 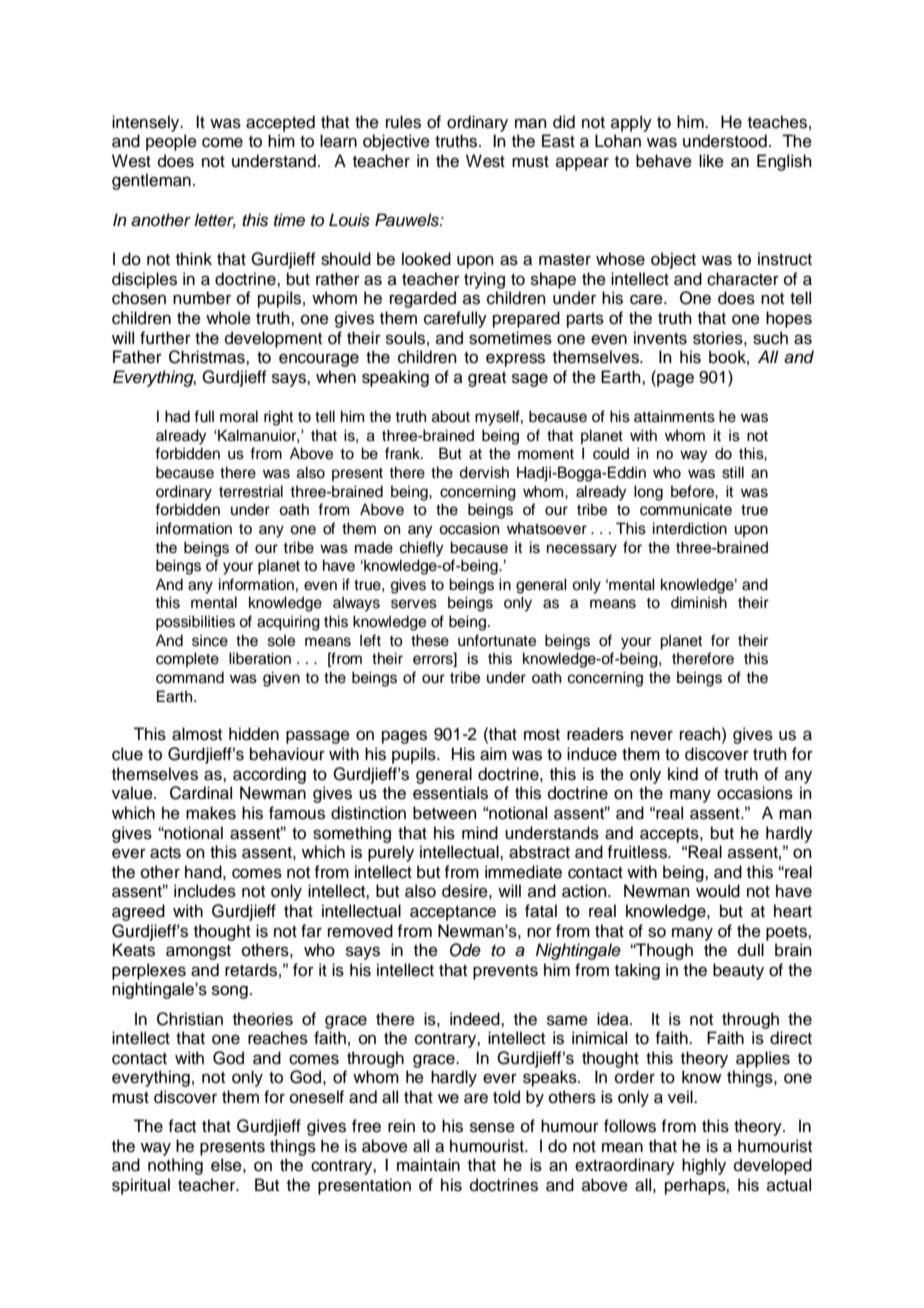 What do you see at coordinates (171, 142) in the image?
I see `people` at bounding box center [171, 142].
